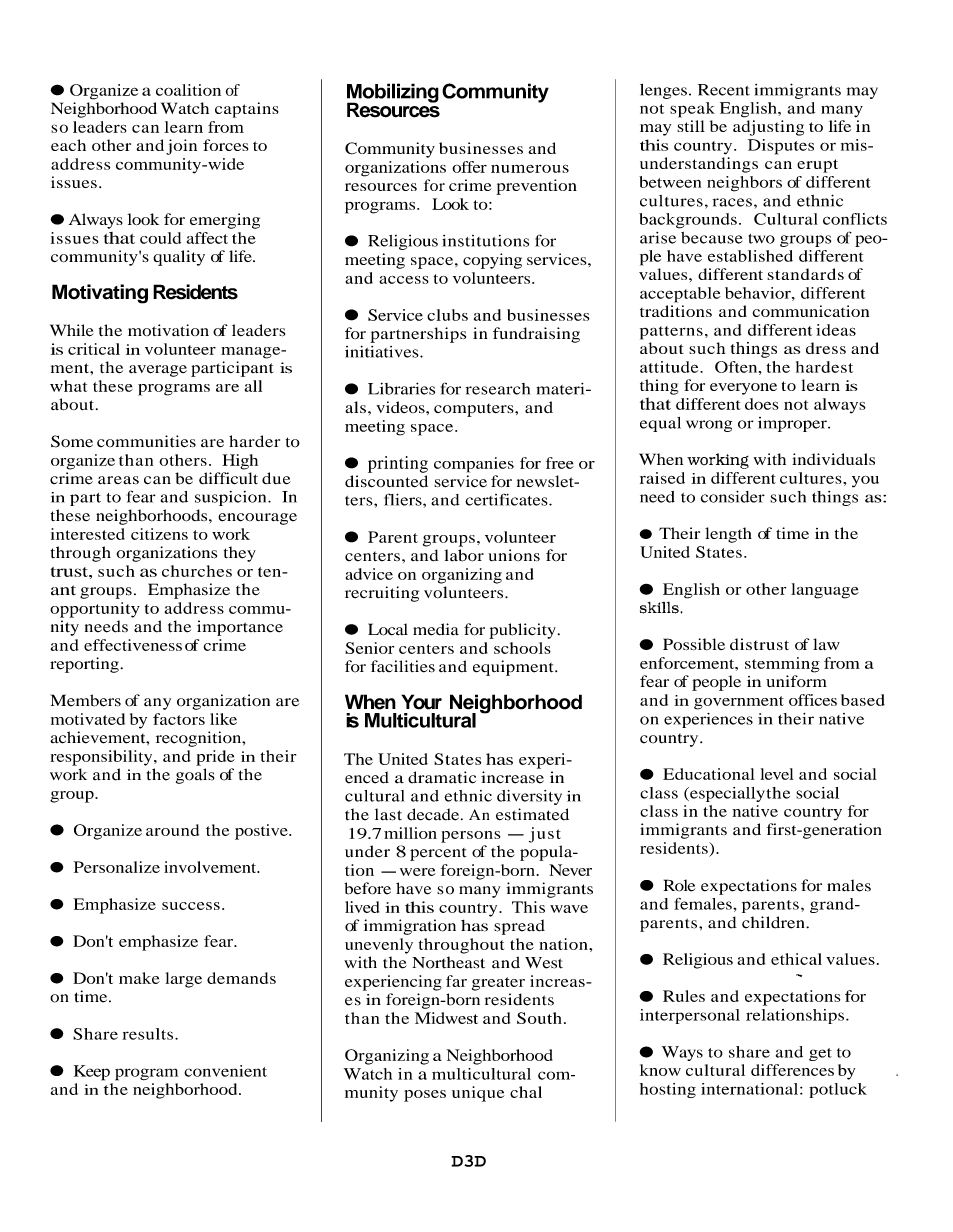 The image size is (953, 1232). I want to click on persons, so click(471, 837).
